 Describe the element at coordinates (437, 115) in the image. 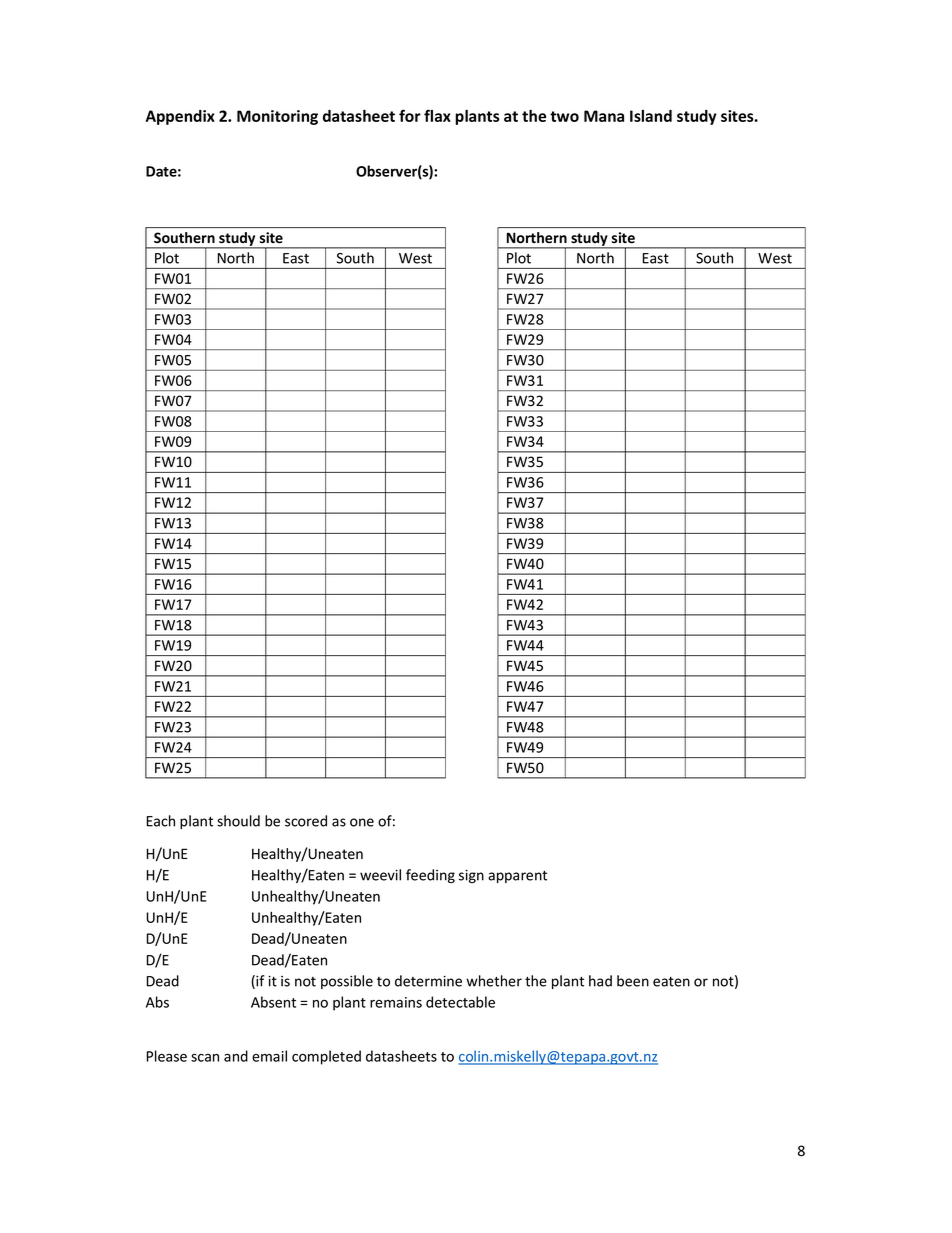

I see `flax` at that location.
